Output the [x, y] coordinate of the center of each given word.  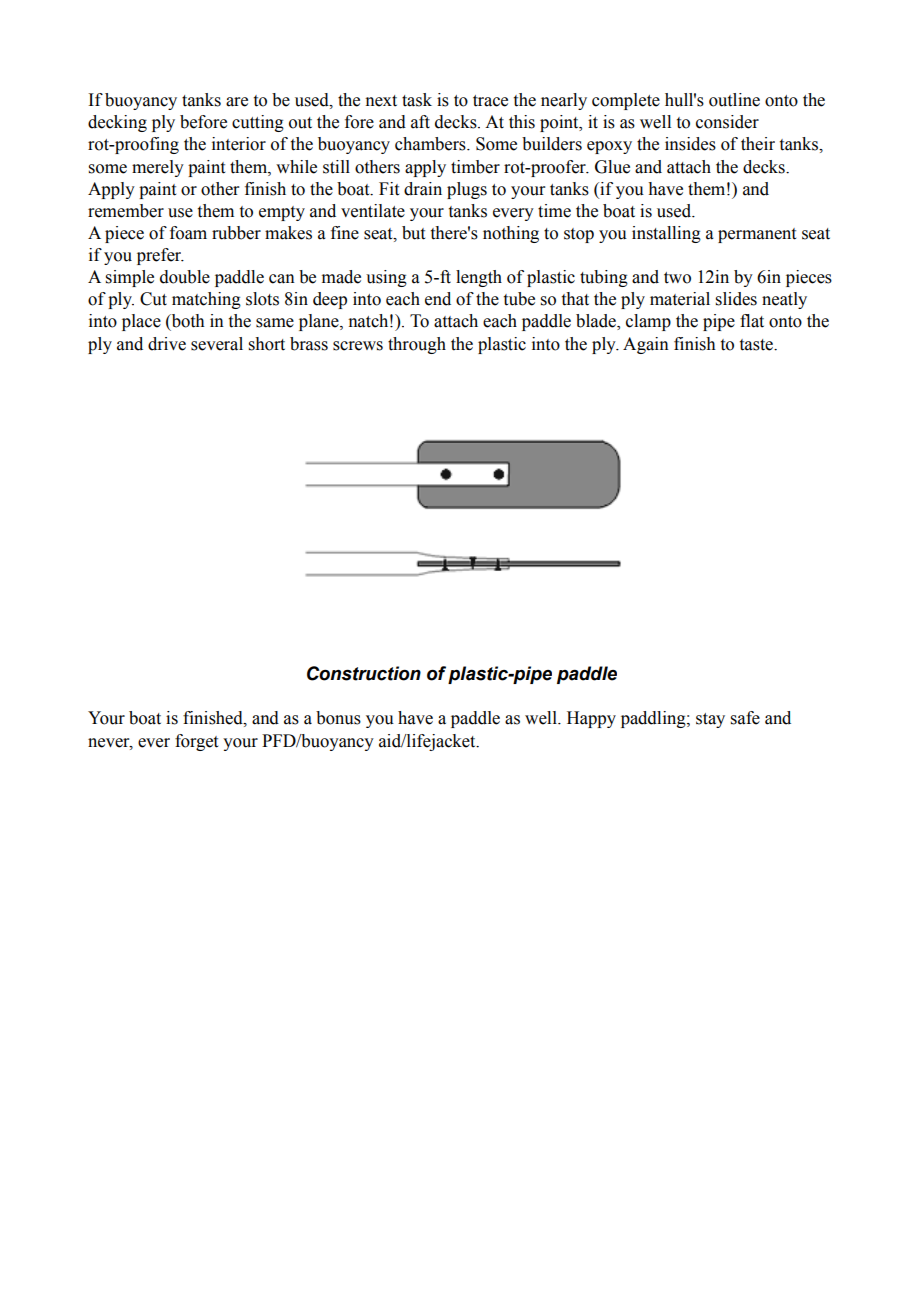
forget [196, 742]
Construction [364, 673]
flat [752, 321]
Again [646, 345]
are [237, 102]
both [187, 322]
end [438, 299]
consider [727, 122]
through [417, 345]
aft [420, 122]
